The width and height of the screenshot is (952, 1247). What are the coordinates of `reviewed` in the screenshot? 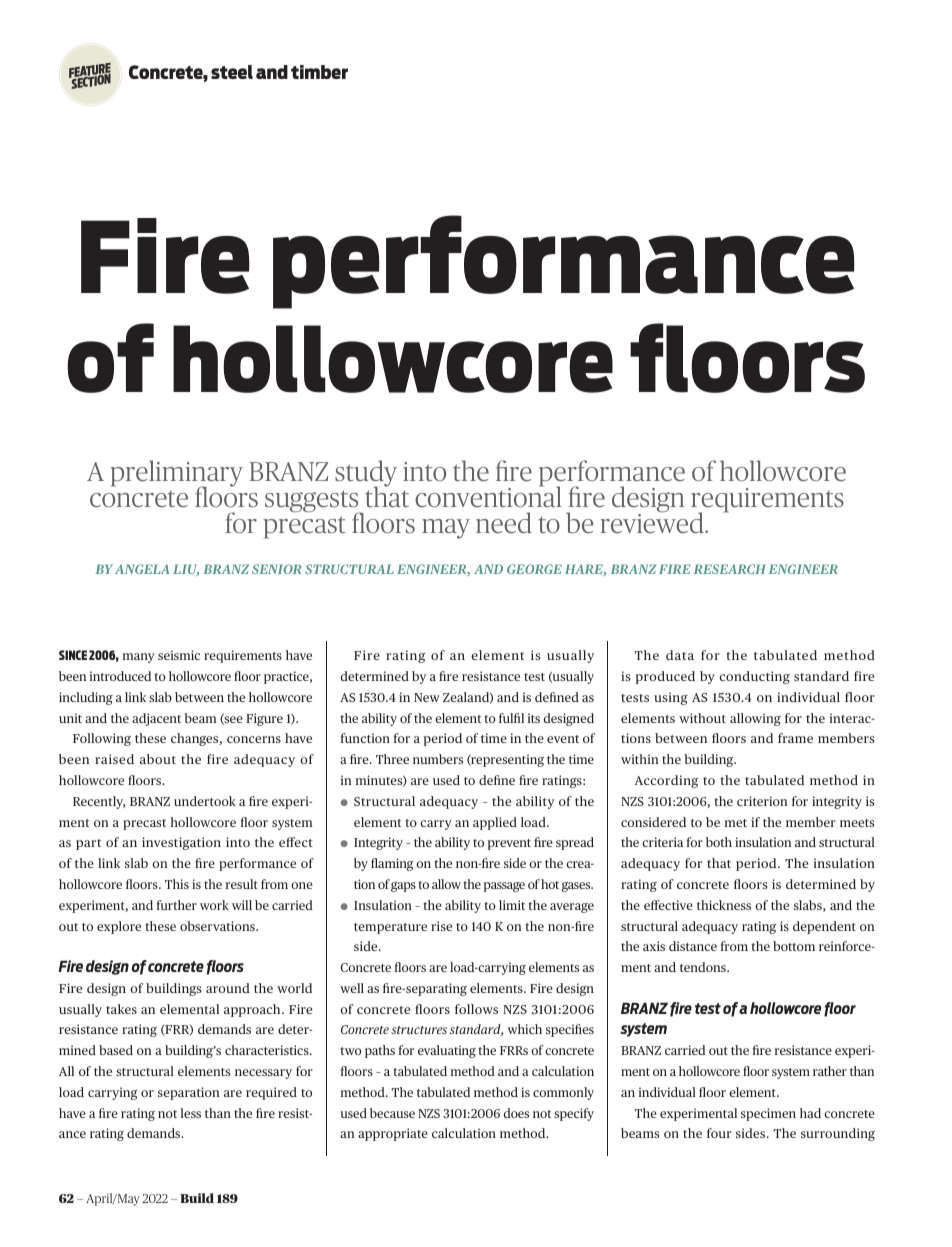 It's located at (653, 521).
